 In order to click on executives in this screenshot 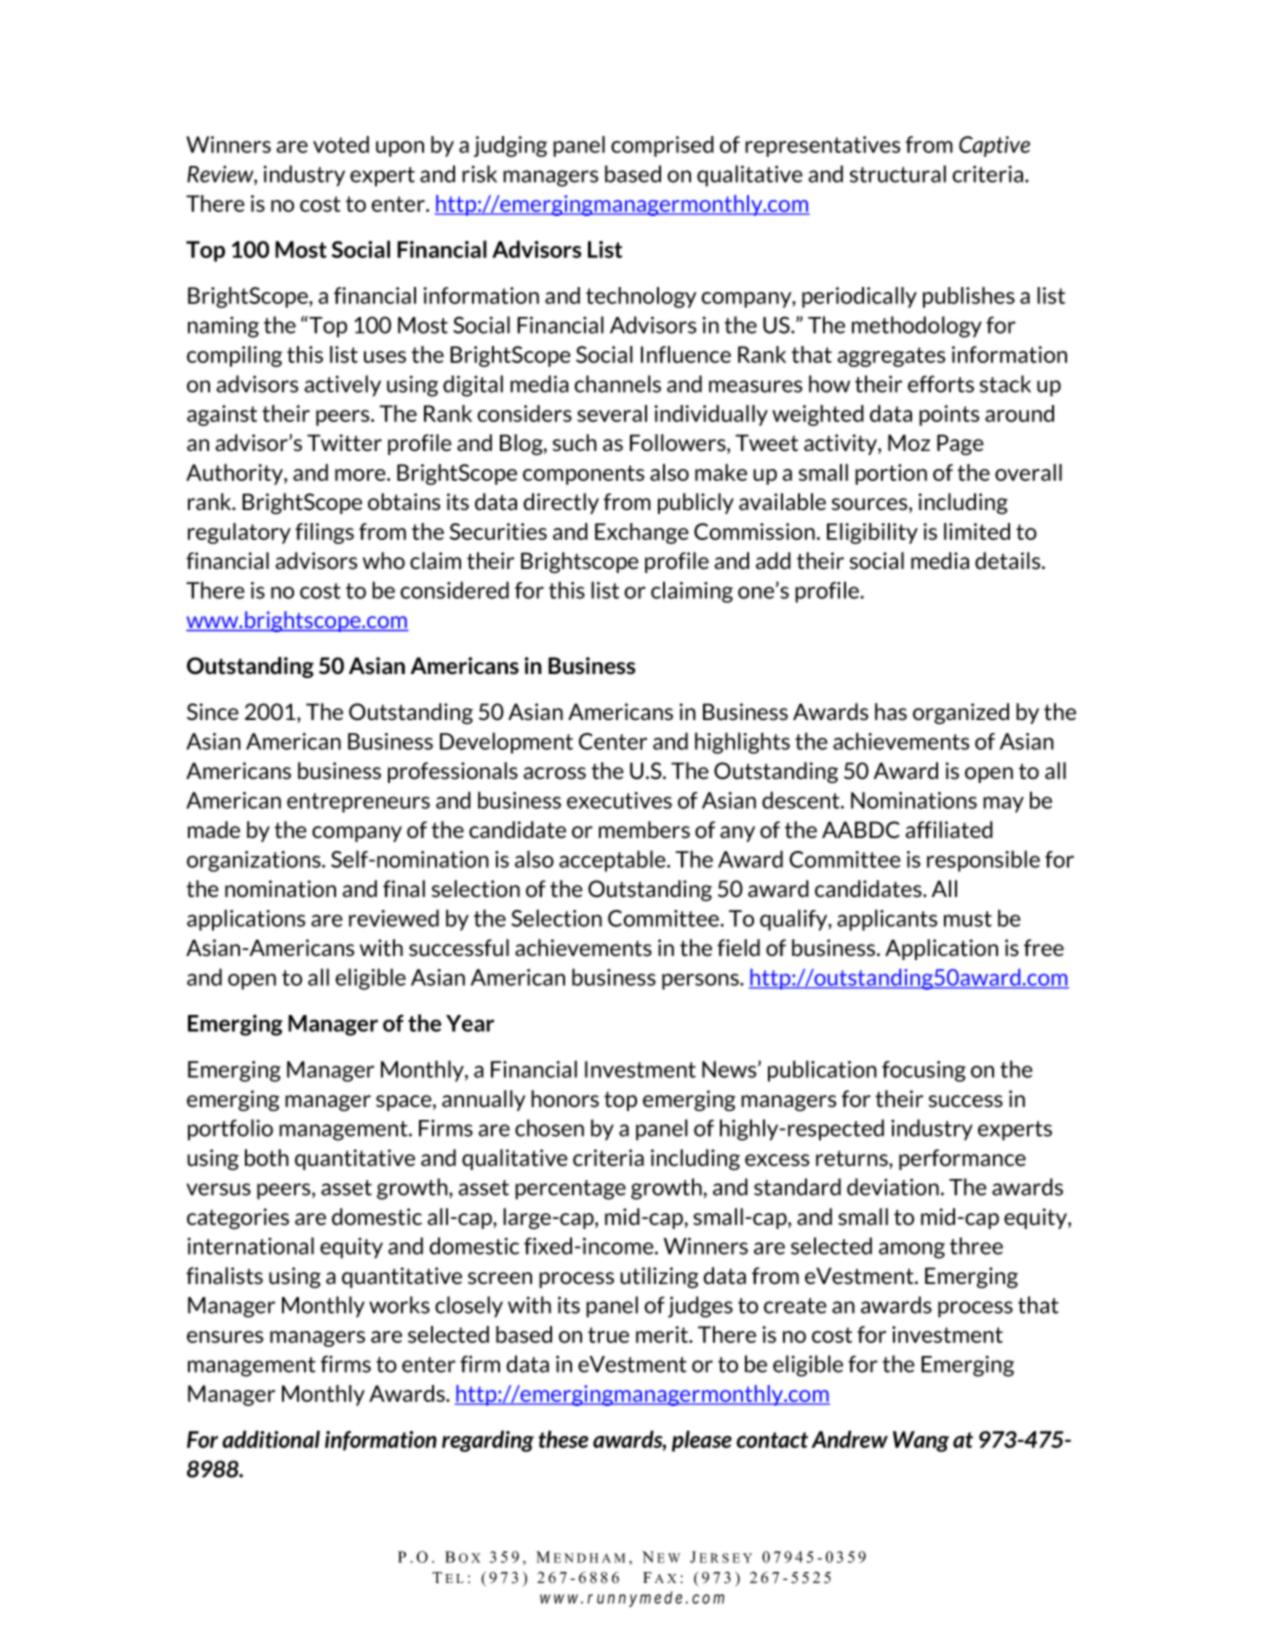, I will do `click(619, 800)`.
